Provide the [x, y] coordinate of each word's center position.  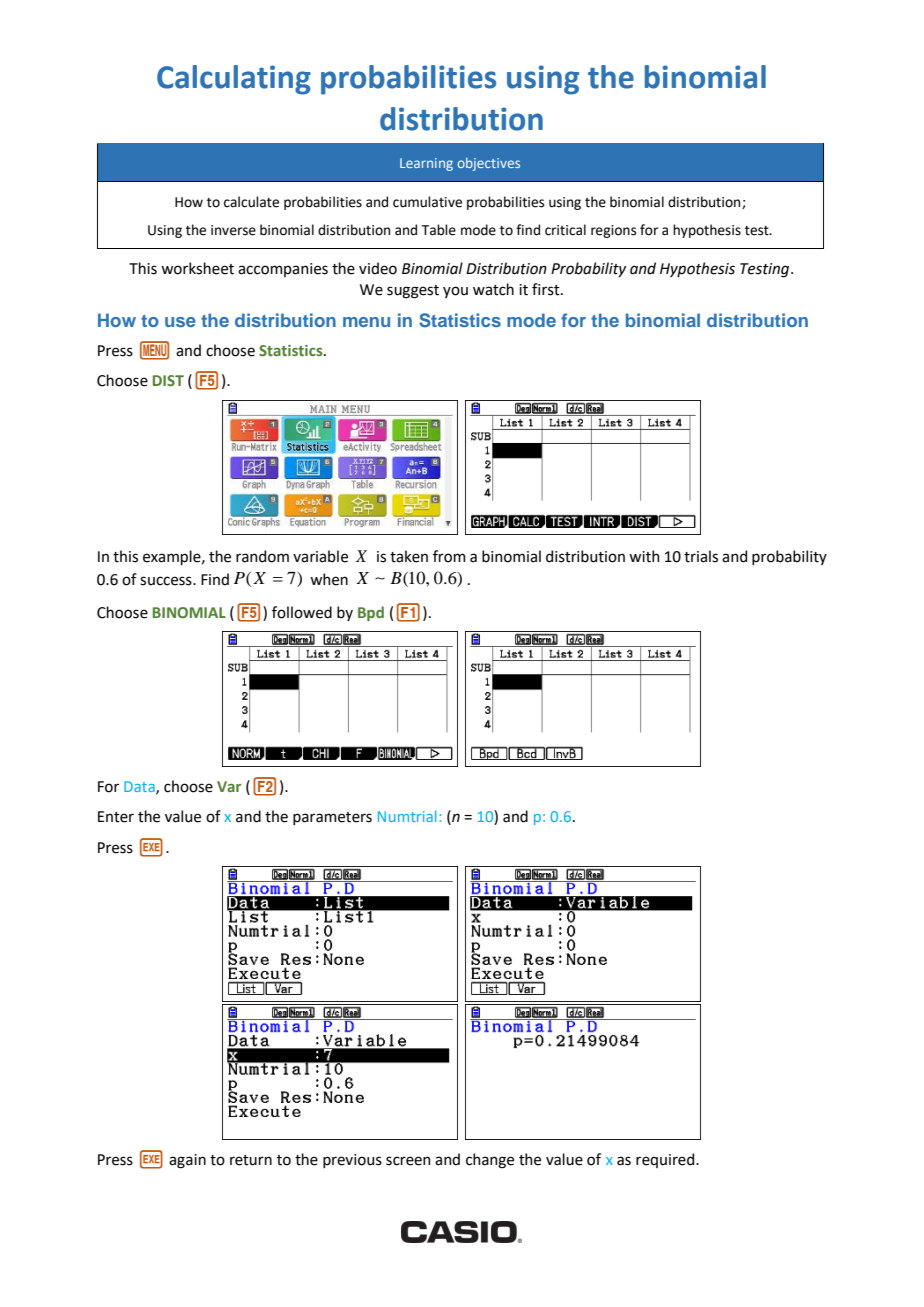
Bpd [371, 613]
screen [408, 1161]
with [644, 556]
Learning [426, 164]
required [666, 1160]
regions [613, 231]
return [251, 1160]
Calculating [234, 80]
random [262, 556]
